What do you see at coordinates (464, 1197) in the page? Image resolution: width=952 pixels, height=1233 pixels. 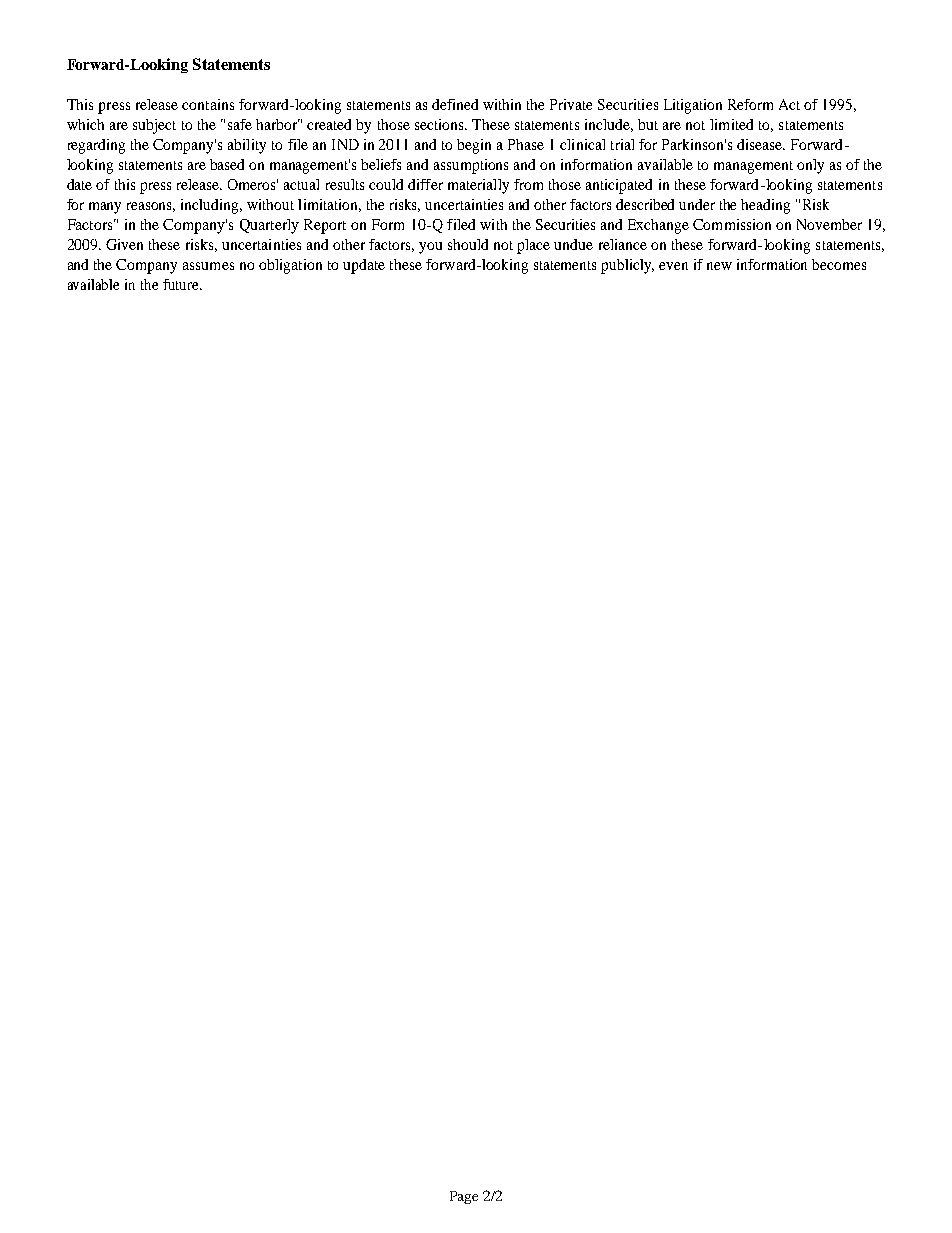 I see `Page` at bounding box center [464, 1197].
